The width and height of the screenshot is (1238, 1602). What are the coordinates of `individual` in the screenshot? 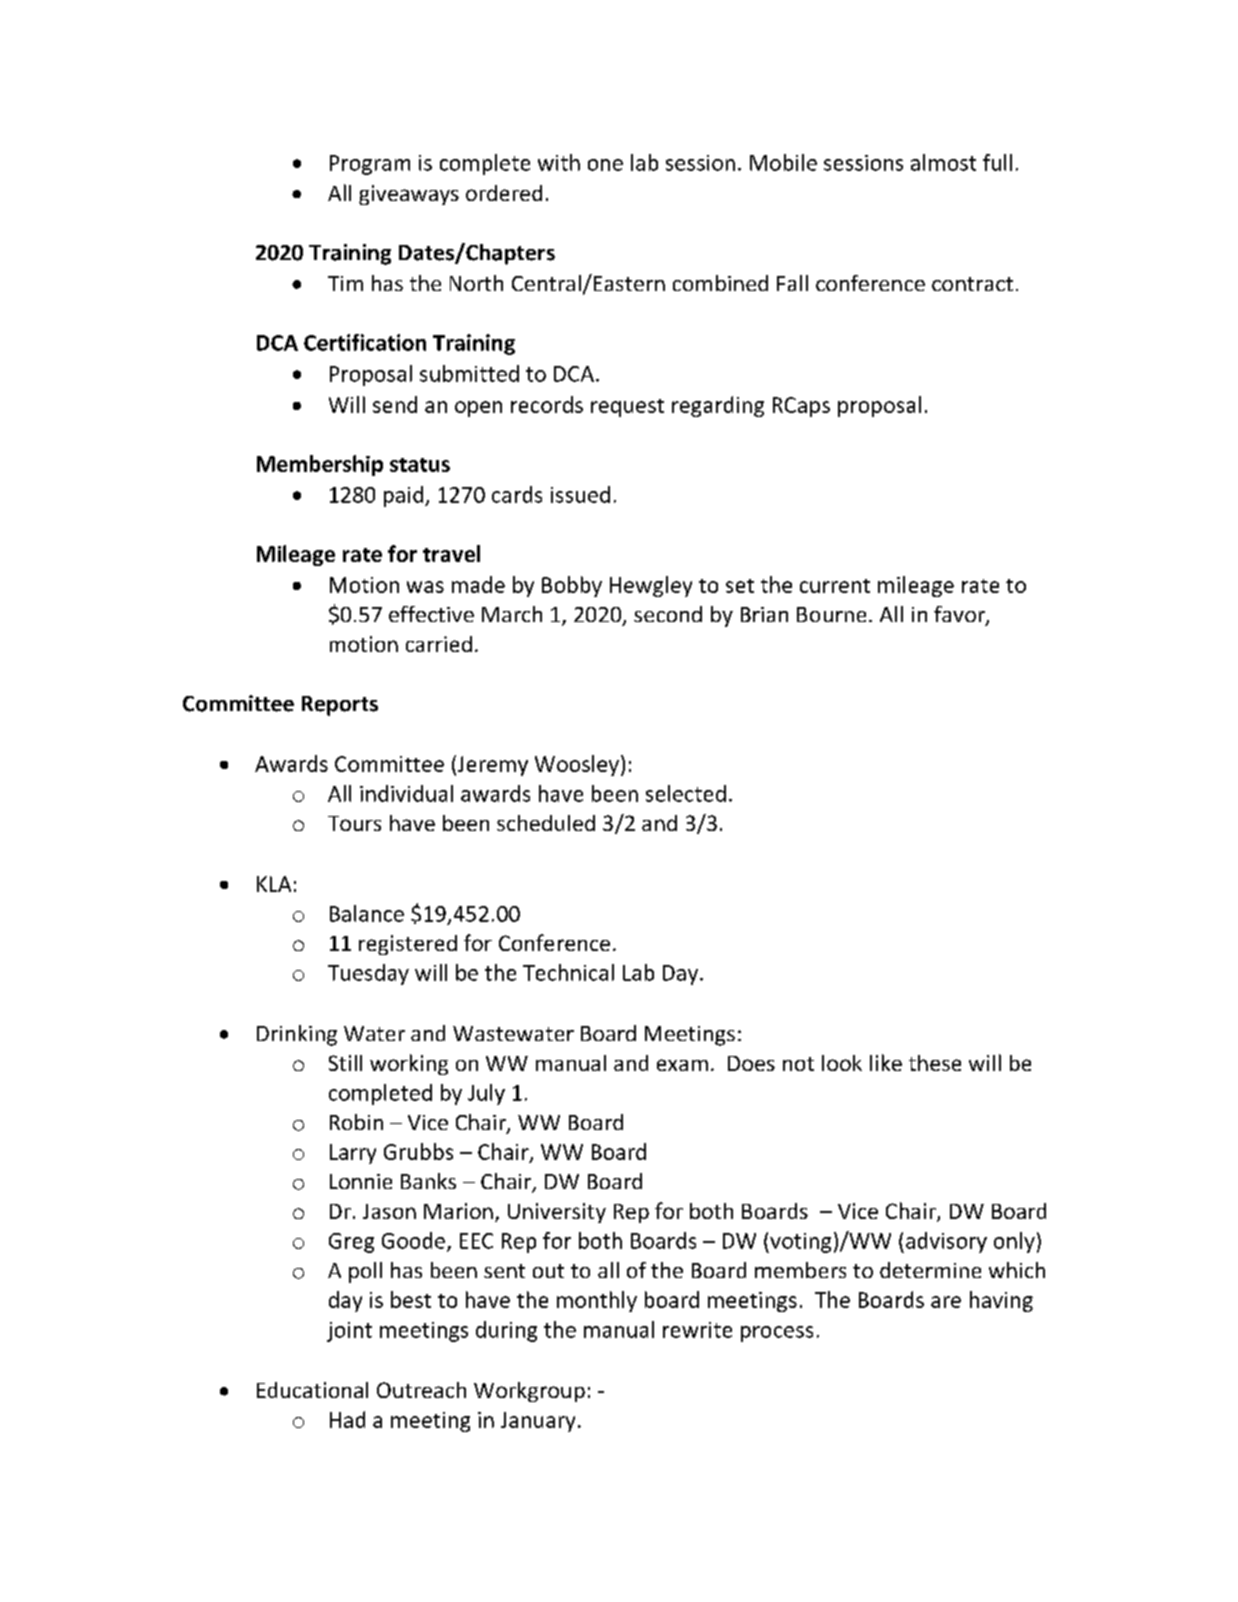 It's located at (406, 793).
